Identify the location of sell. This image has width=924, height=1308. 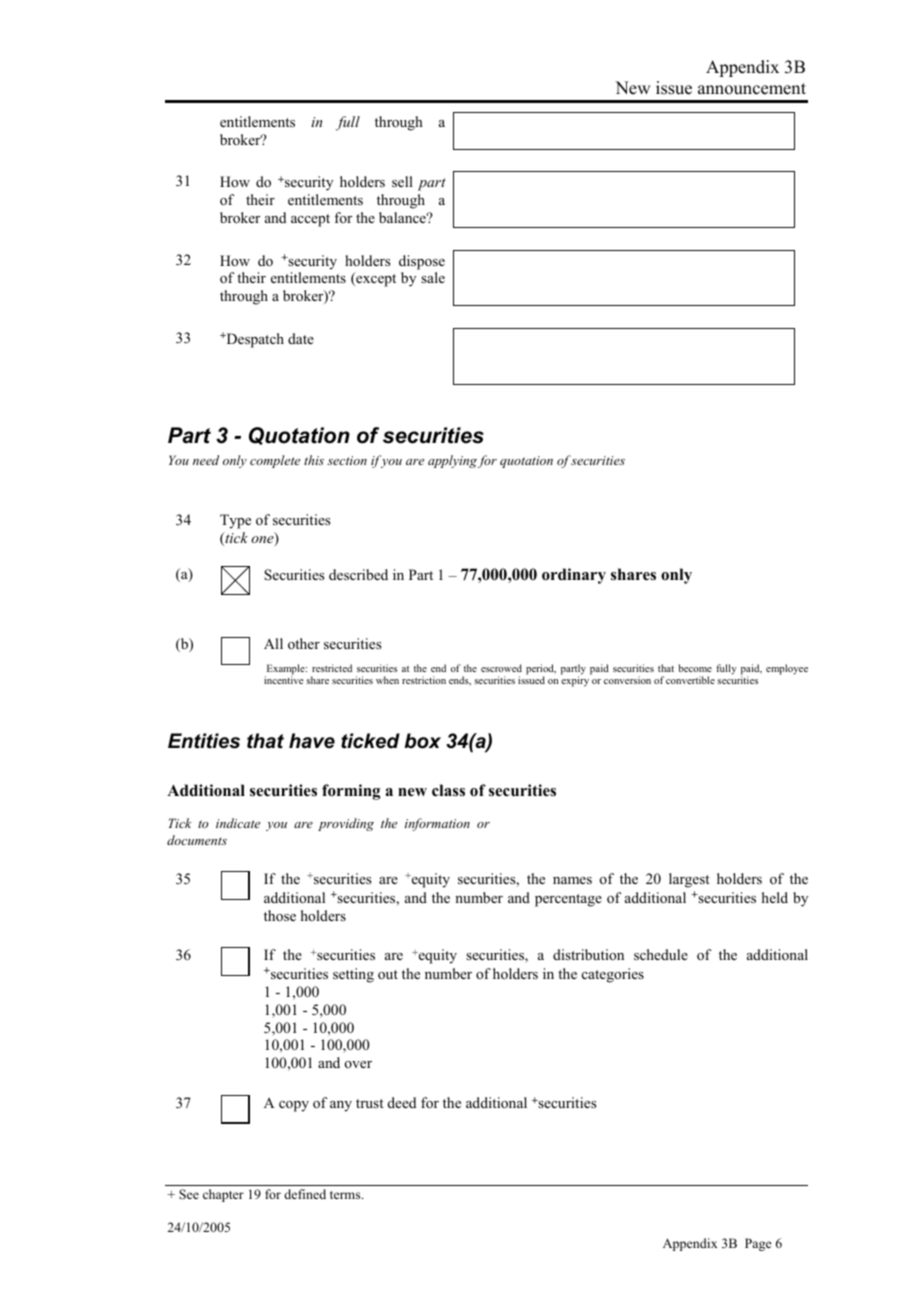
(402, 181).
